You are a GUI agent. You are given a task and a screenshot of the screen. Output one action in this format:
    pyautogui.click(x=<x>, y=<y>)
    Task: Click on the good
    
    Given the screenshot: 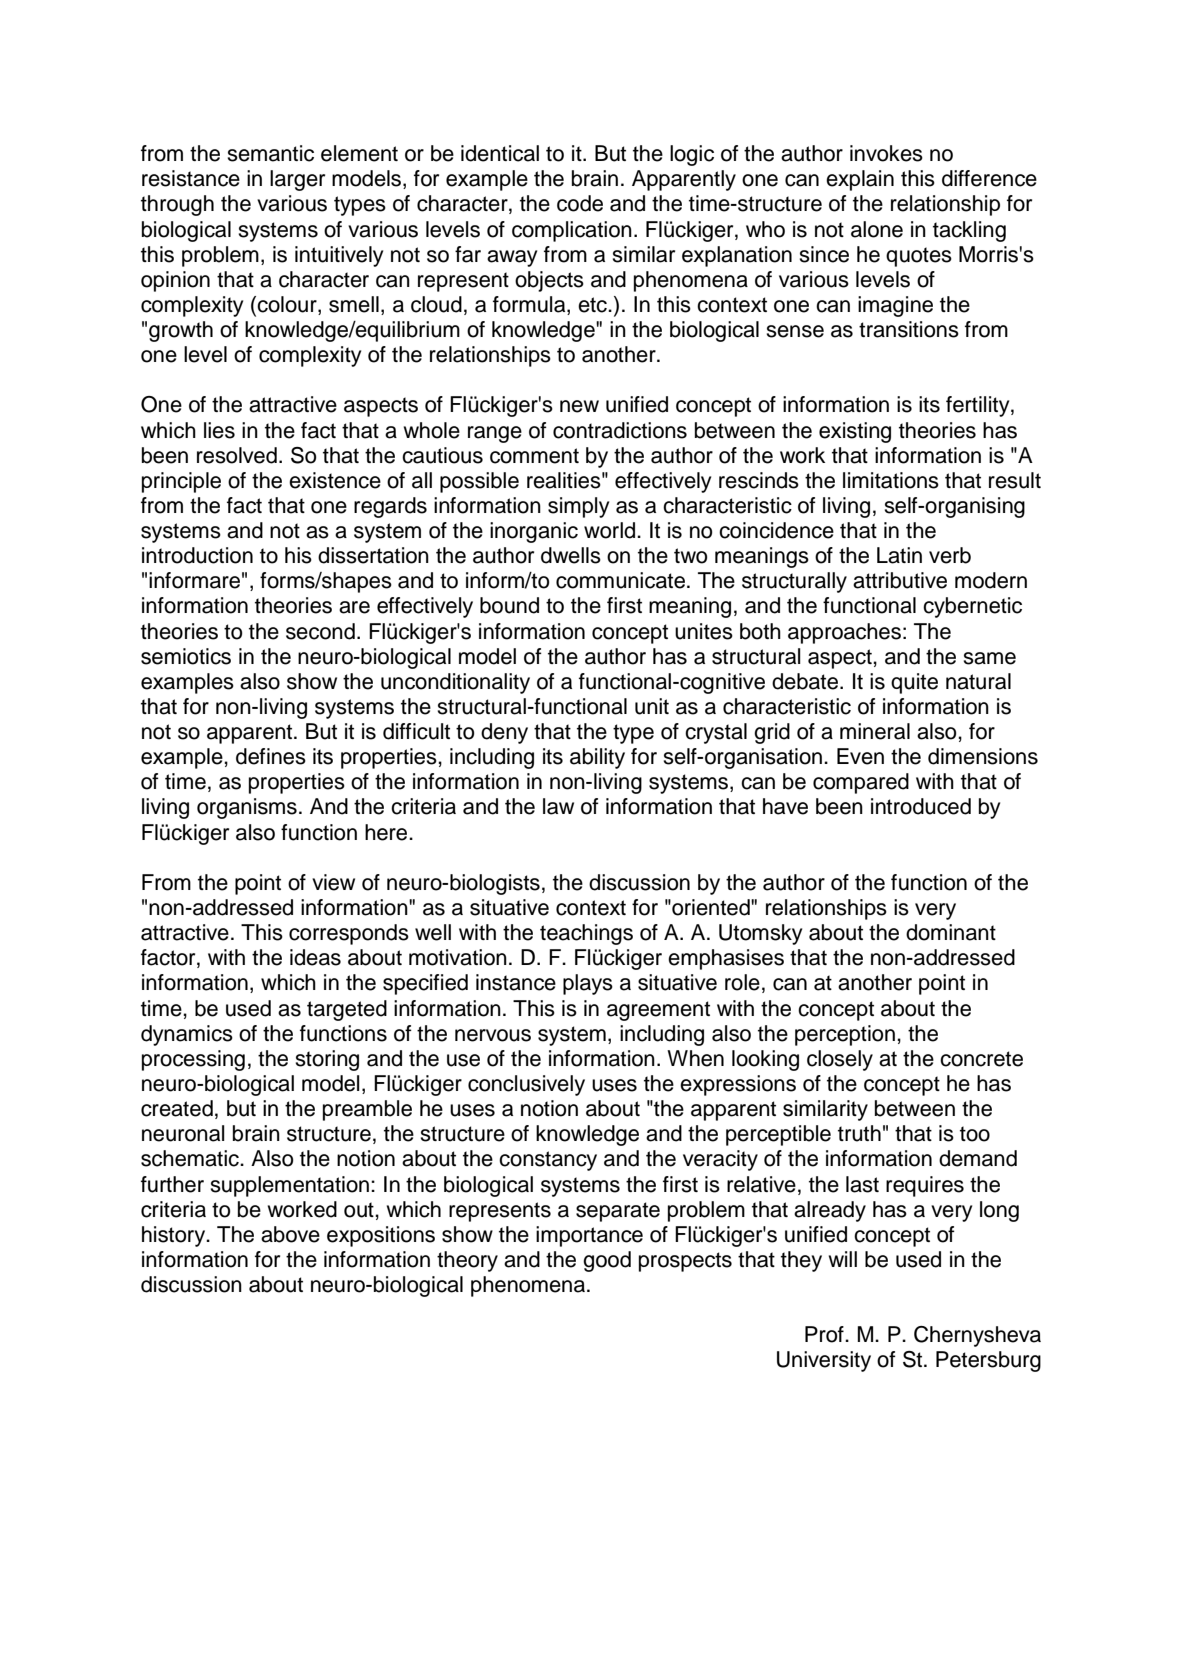 What is the action you would take?
    pyautogui.click(x=607, y=1261)
